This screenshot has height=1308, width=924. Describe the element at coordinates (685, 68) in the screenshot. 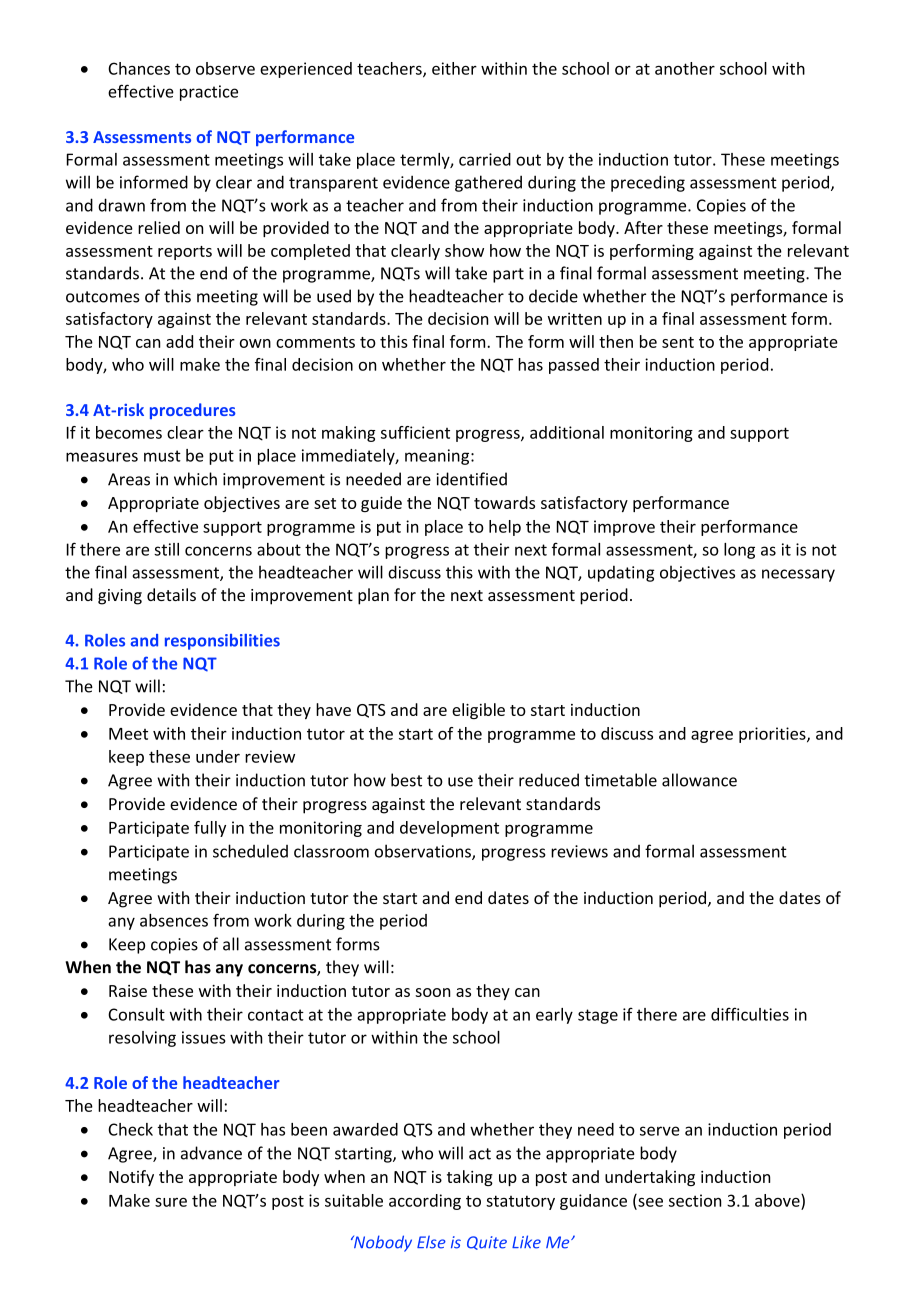

I see `another` at that location.
